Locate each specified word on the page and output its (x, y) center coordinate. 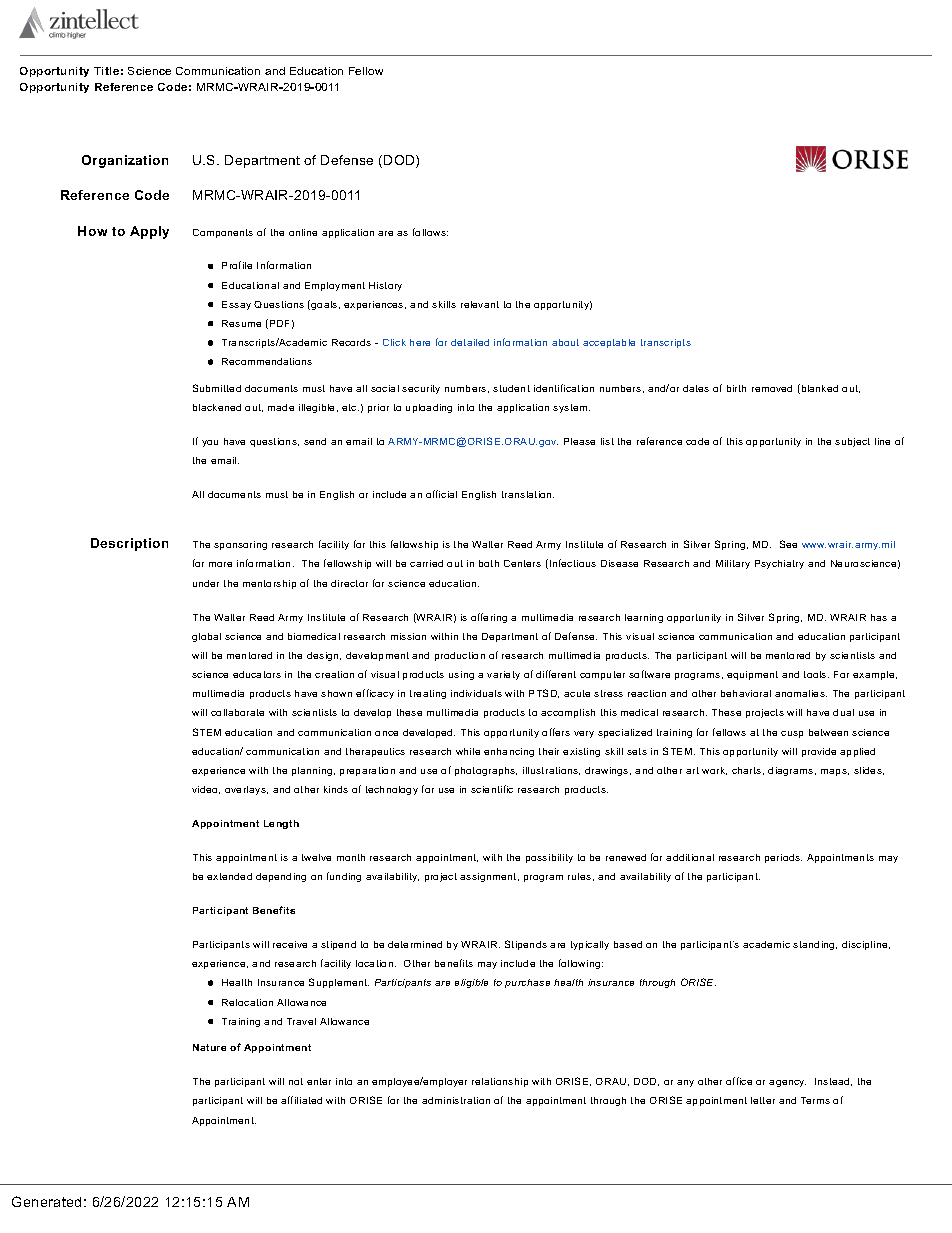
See (788, 544)
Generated (46, 1201)
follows (430, 232)
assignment (489, 877)
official (441, 494)
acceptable (609, 343)
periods (783, 858)
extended (229, 876)
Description (129, 544)
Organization (125, 161)
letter (763, 1100)
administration (456, 1100)
